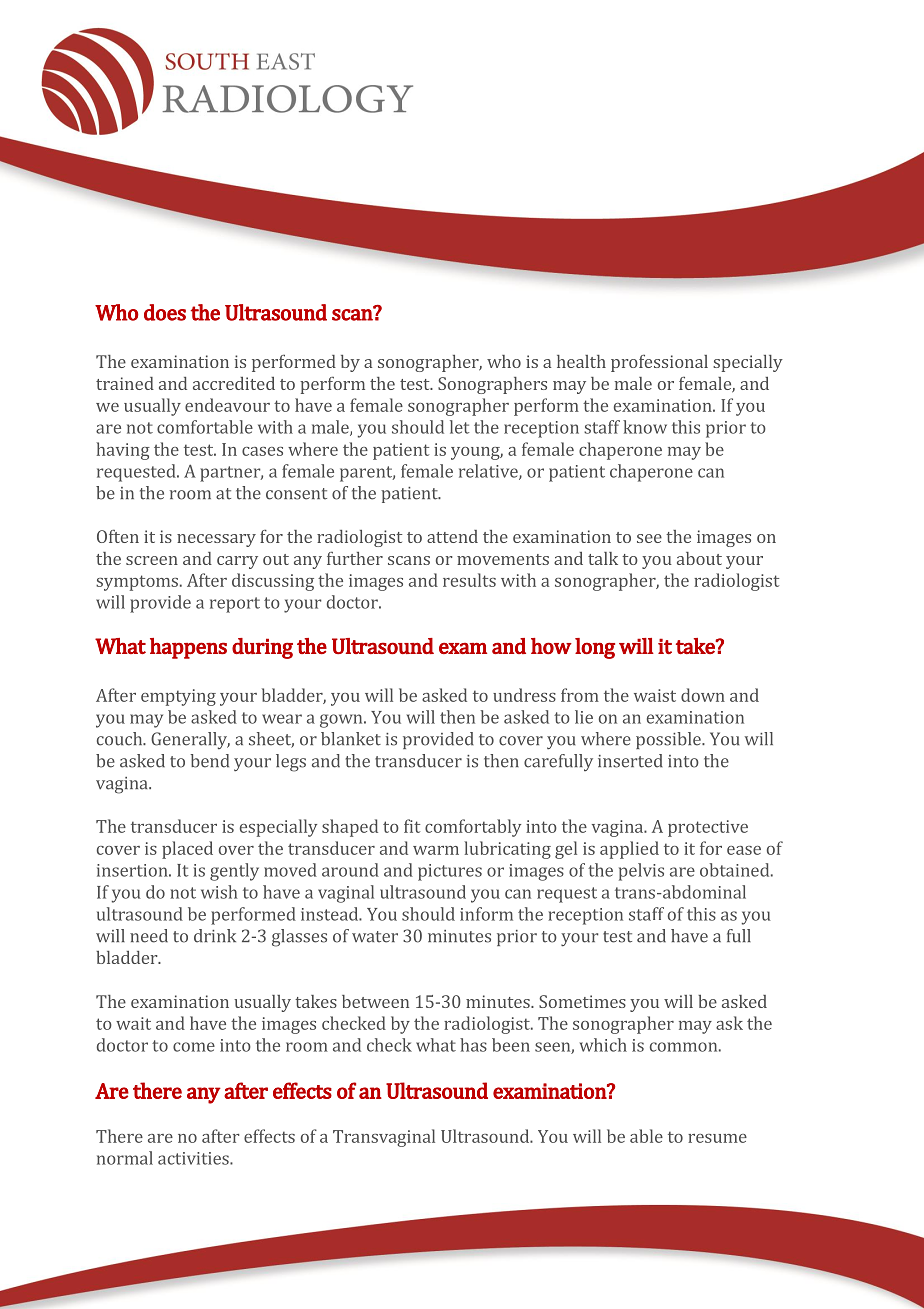 This page has height=1309, width=924. What do you see at coordinates (459, 427) in the page?
I see `let` at bounding box center [459, 427].
